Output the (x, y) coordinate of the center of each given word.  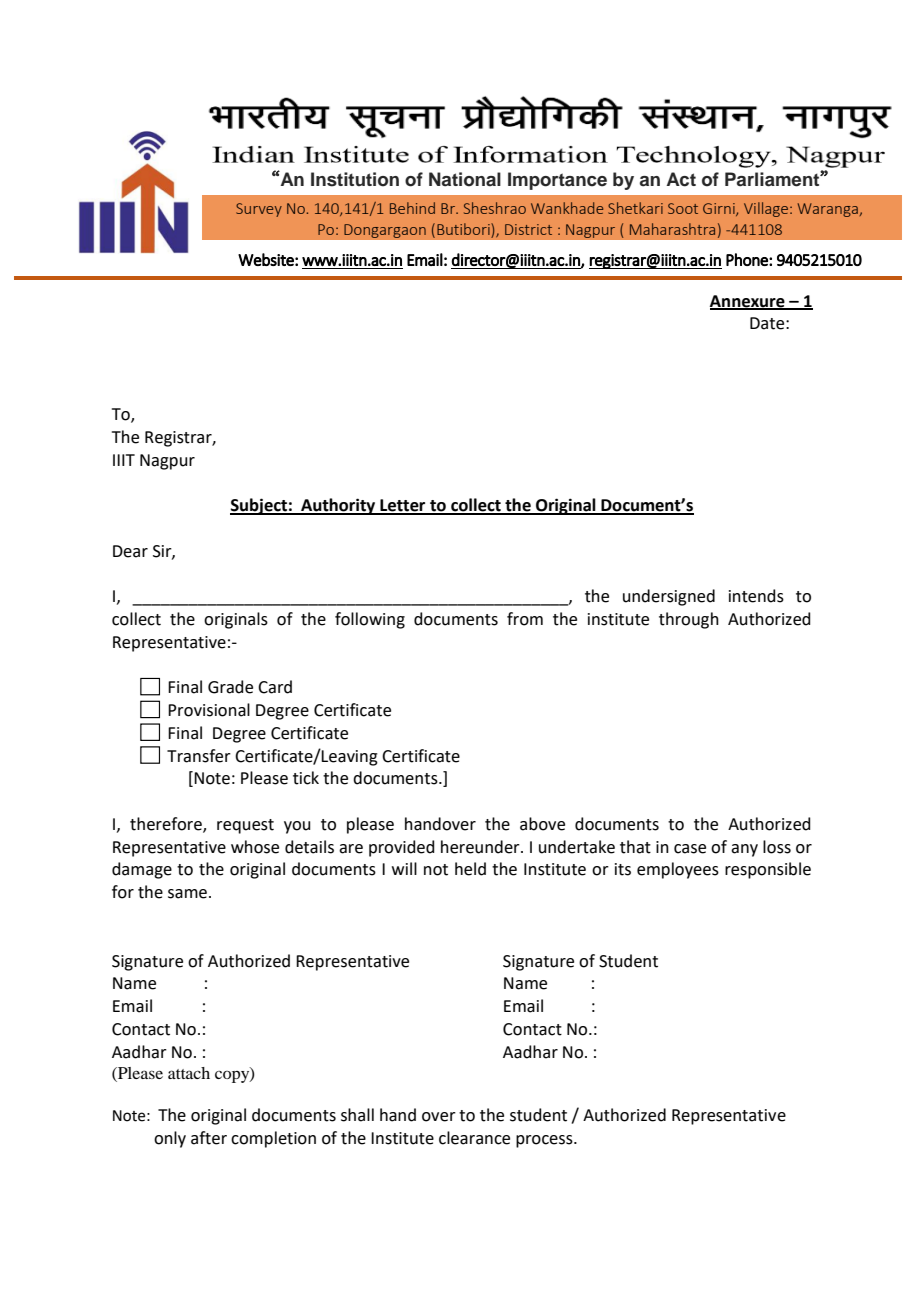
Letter (403, 506)
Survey (259, 210)
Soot (683, 208)
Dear (130, 551)
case (690, 849)
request (245, 826)
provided (402, 848)
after (209, 1138)
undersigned (669, 597)
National (465, 179)
